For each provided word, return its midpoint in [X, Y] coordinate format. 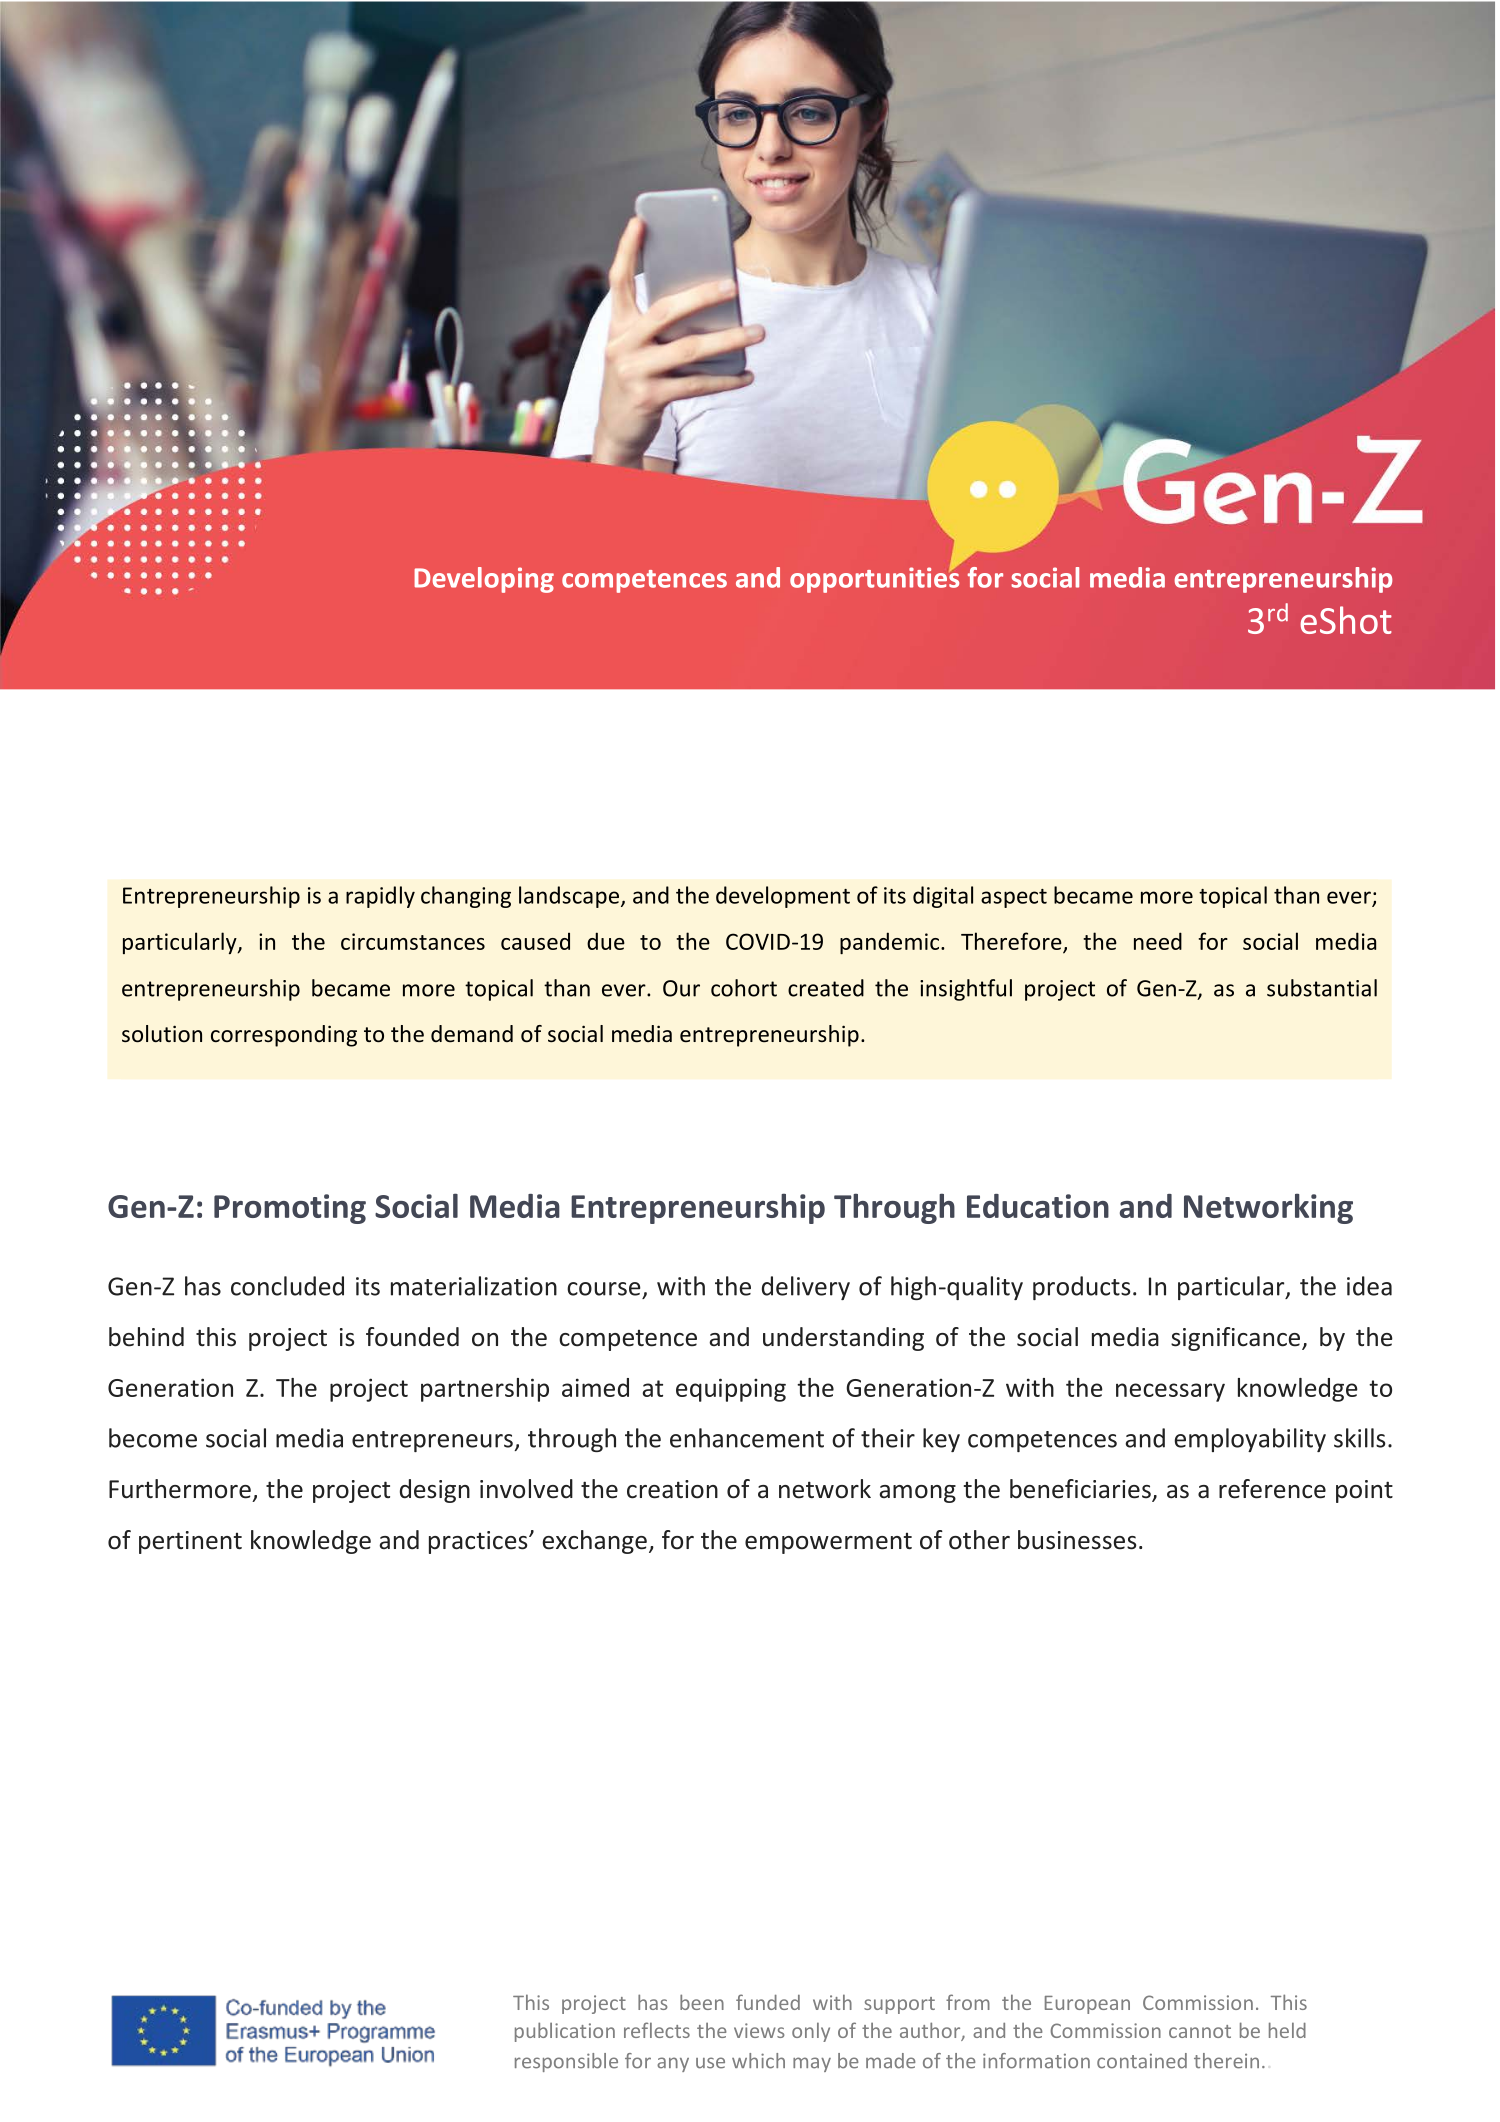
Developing [484, 580]
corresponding [284, 1036]
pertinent [190, 1542]
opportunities [874, 580]
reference [1272, 1489]
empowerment [828, 1543]
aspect [1014, 898]
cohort [744, 988]
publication [565, 2032]
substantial [1322, 988]
